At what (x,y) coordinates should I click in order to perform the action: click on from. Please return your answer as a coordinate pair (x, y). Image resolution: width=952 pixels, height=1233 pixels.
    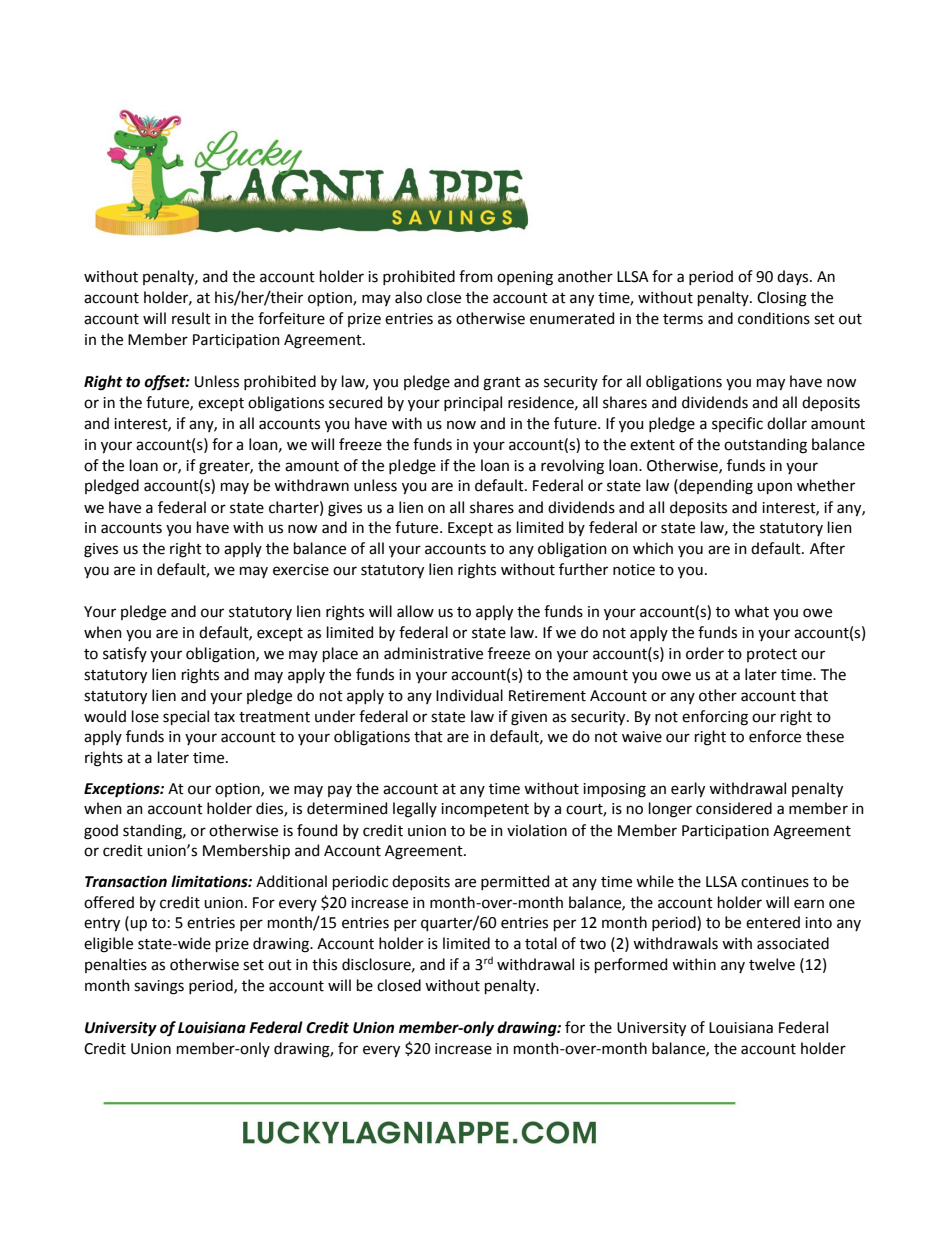
    Looking at the image, I should click on (476, 276).
